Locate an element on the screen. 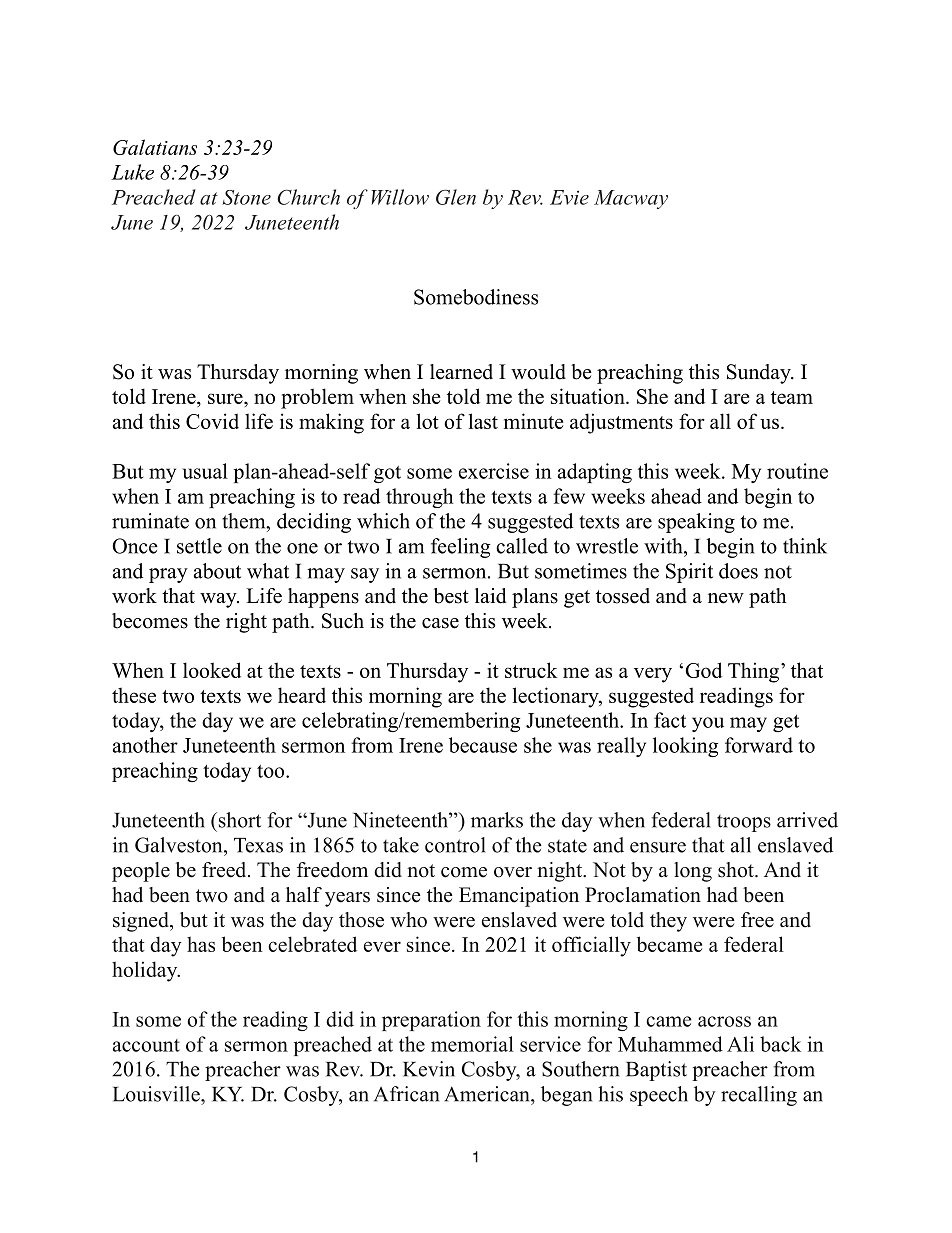 Image resolution: width=952 pixels, height=1233 pixels. case is located at coordinates (440, 623).
